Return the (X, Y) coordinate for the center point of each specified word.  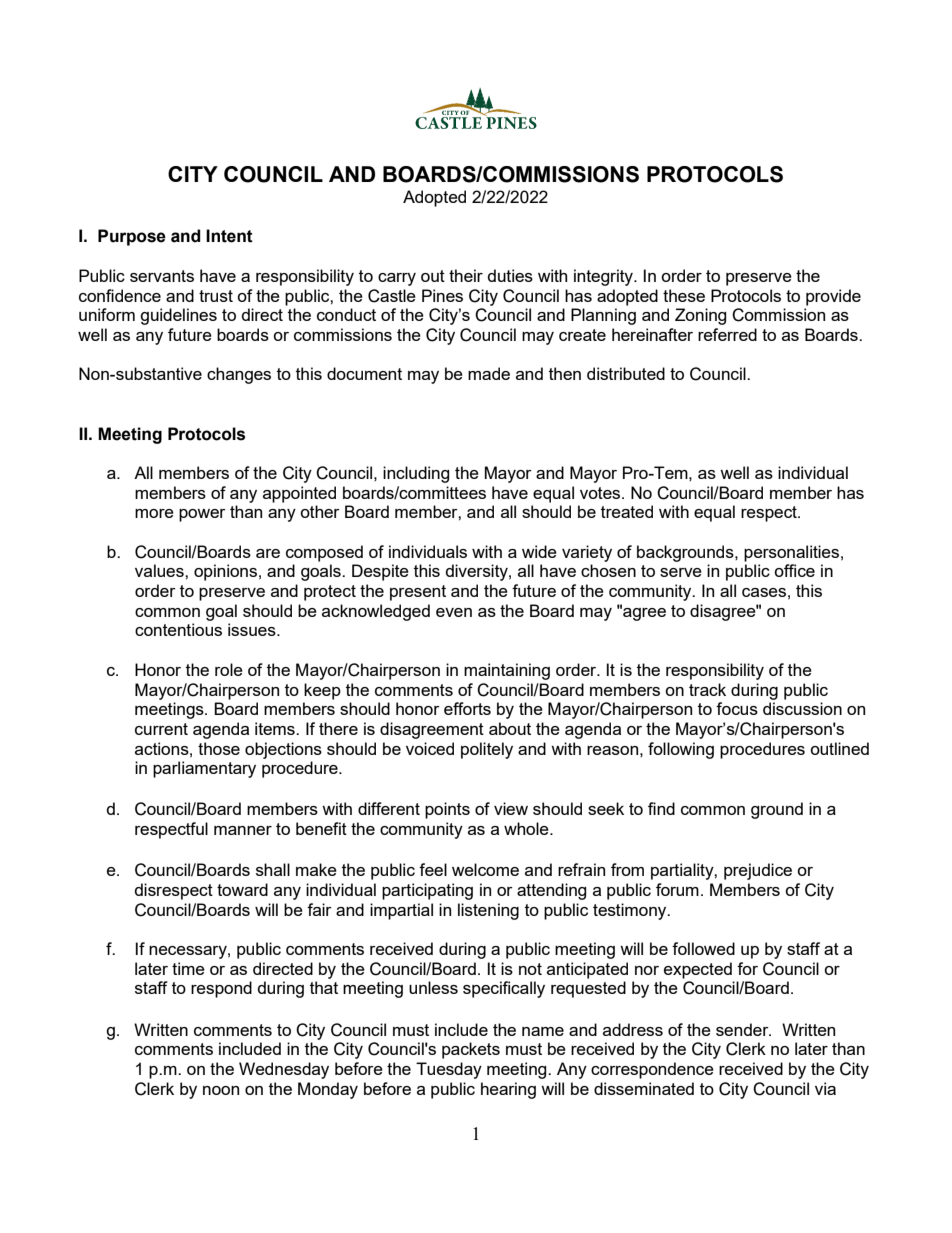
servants (162, 276)
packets (471, 1050)
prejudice (758, 871)
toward (242, 889)
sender (743, 1029)
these (684, 295)
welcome (485, 869)
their (466, 275)
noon (221, 1090)
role (229, 669)
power (202, 515)
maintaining (507, 671)
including (416, 474)
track (707, 689)
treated (627, 511)
